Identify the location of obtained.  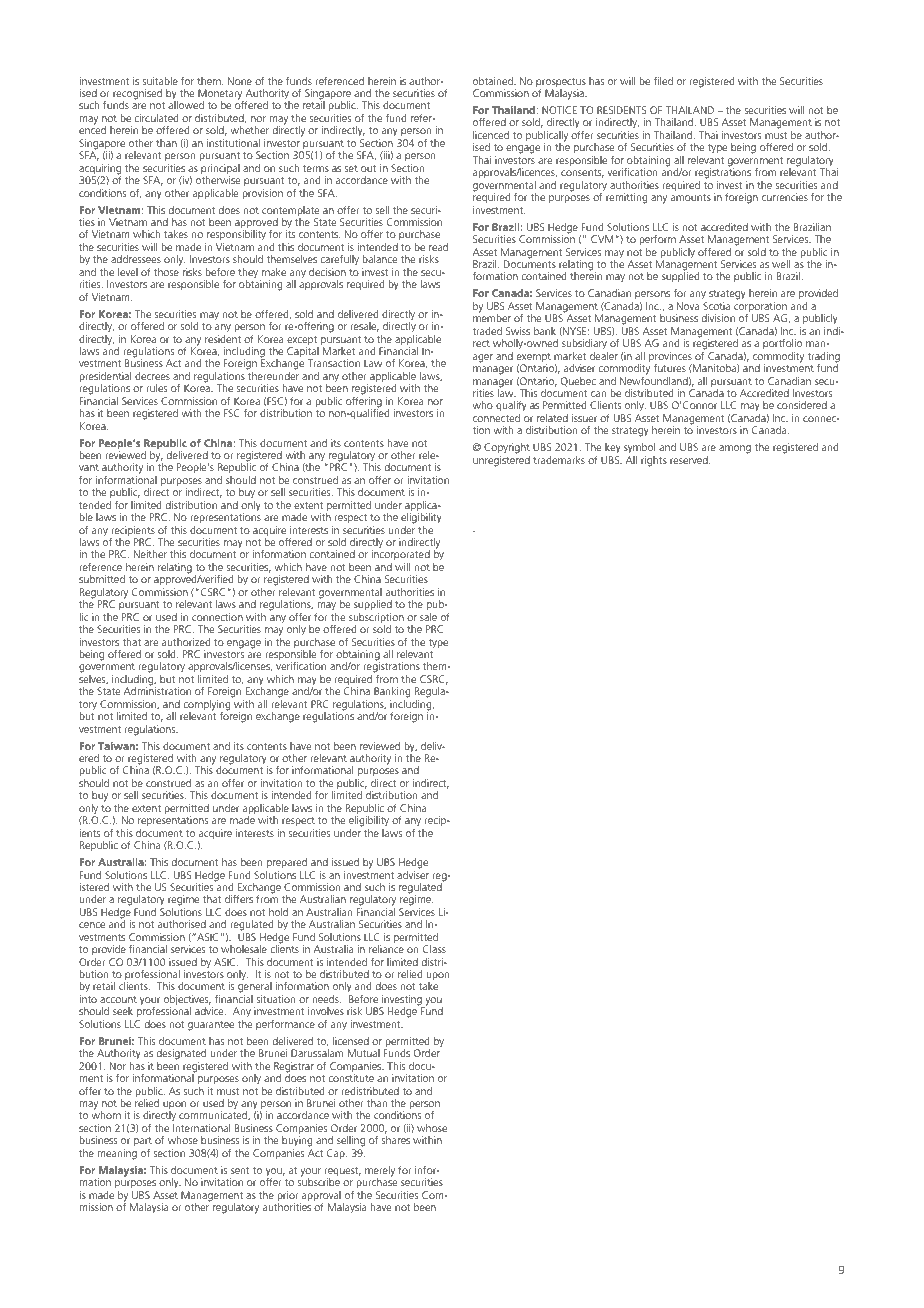
(494, 81).
